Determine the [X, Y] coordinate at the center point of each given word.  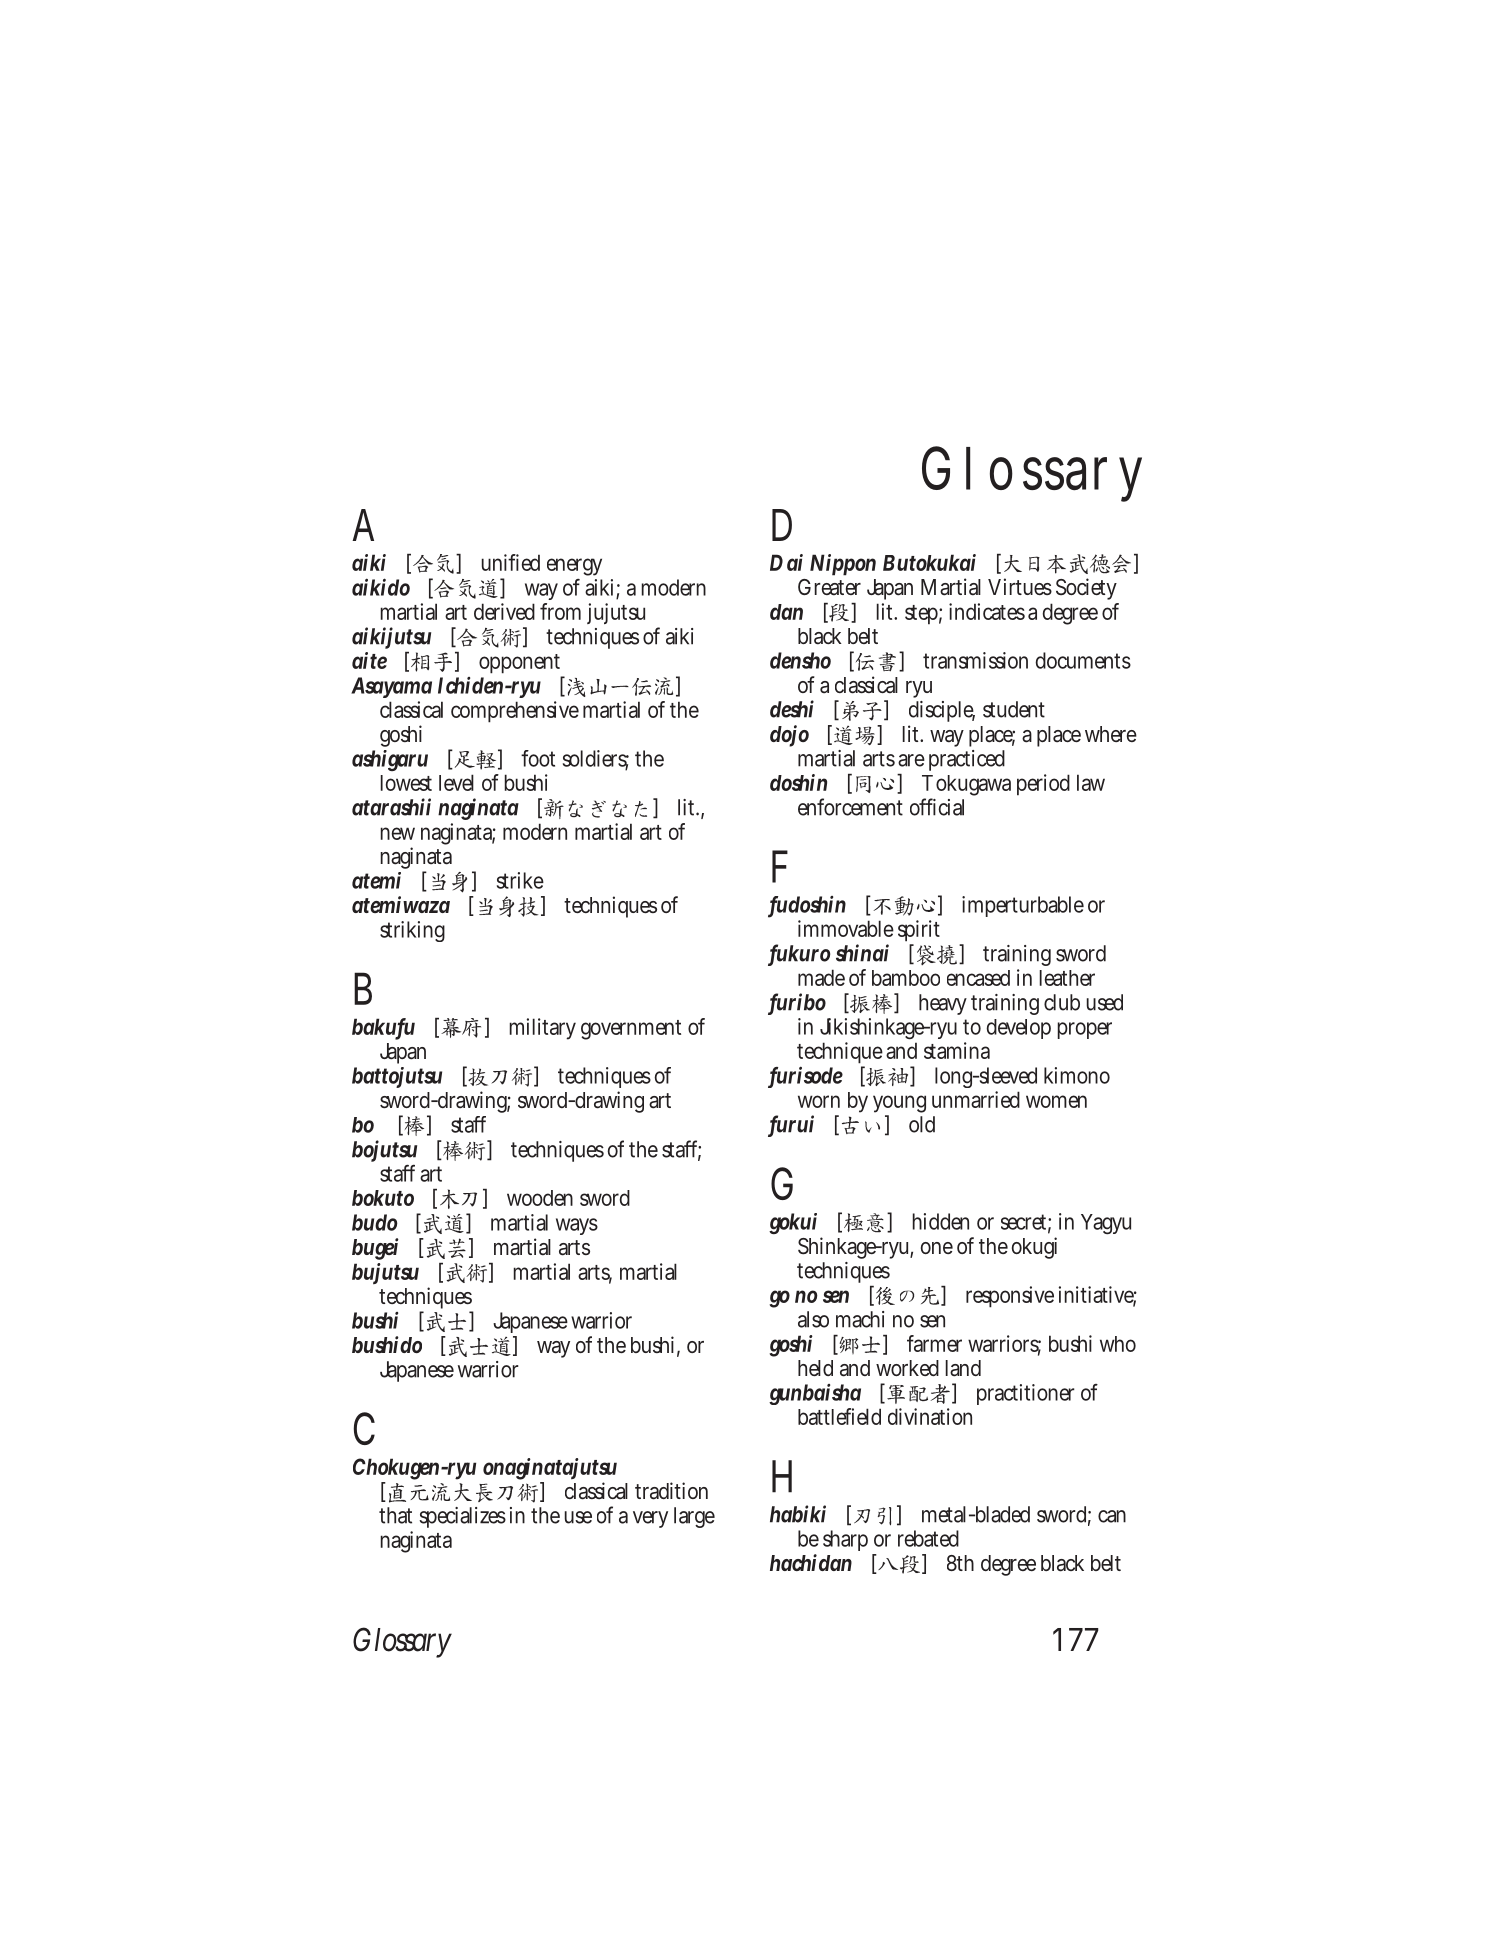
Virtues [1020, 586]
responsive [1010, 1297]
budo [375, 1222]
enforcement [850, 807]
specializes [462, 1517]
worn [819, 1101]
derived [504, 611]
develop [1019, 1029]
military [543, 1029]
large [694, 1517]
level [456, 782]
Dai [786, 562]
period [1043, 785]
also [813, 1319]
